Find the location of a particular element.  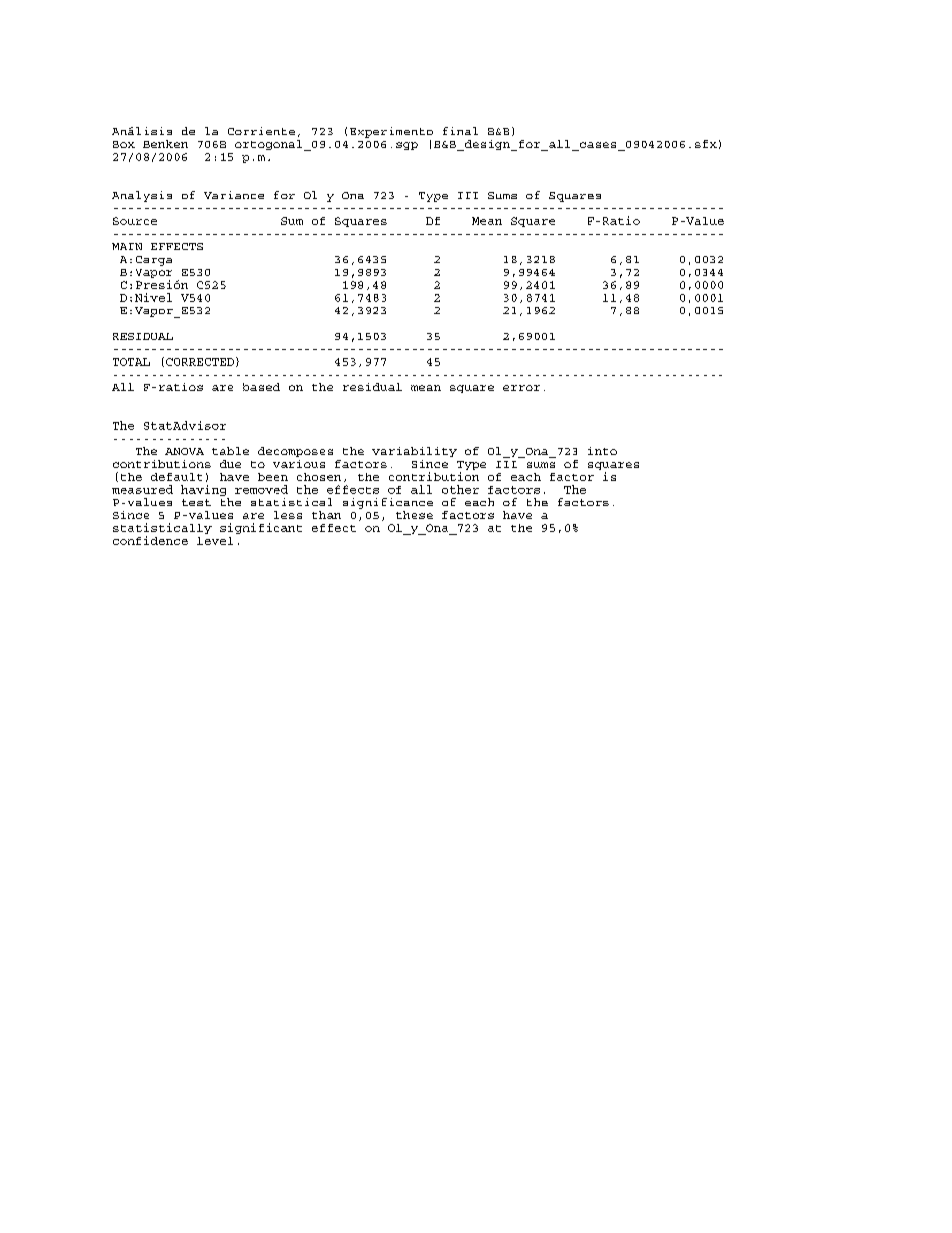

other is located at coordinates (460, 489).
